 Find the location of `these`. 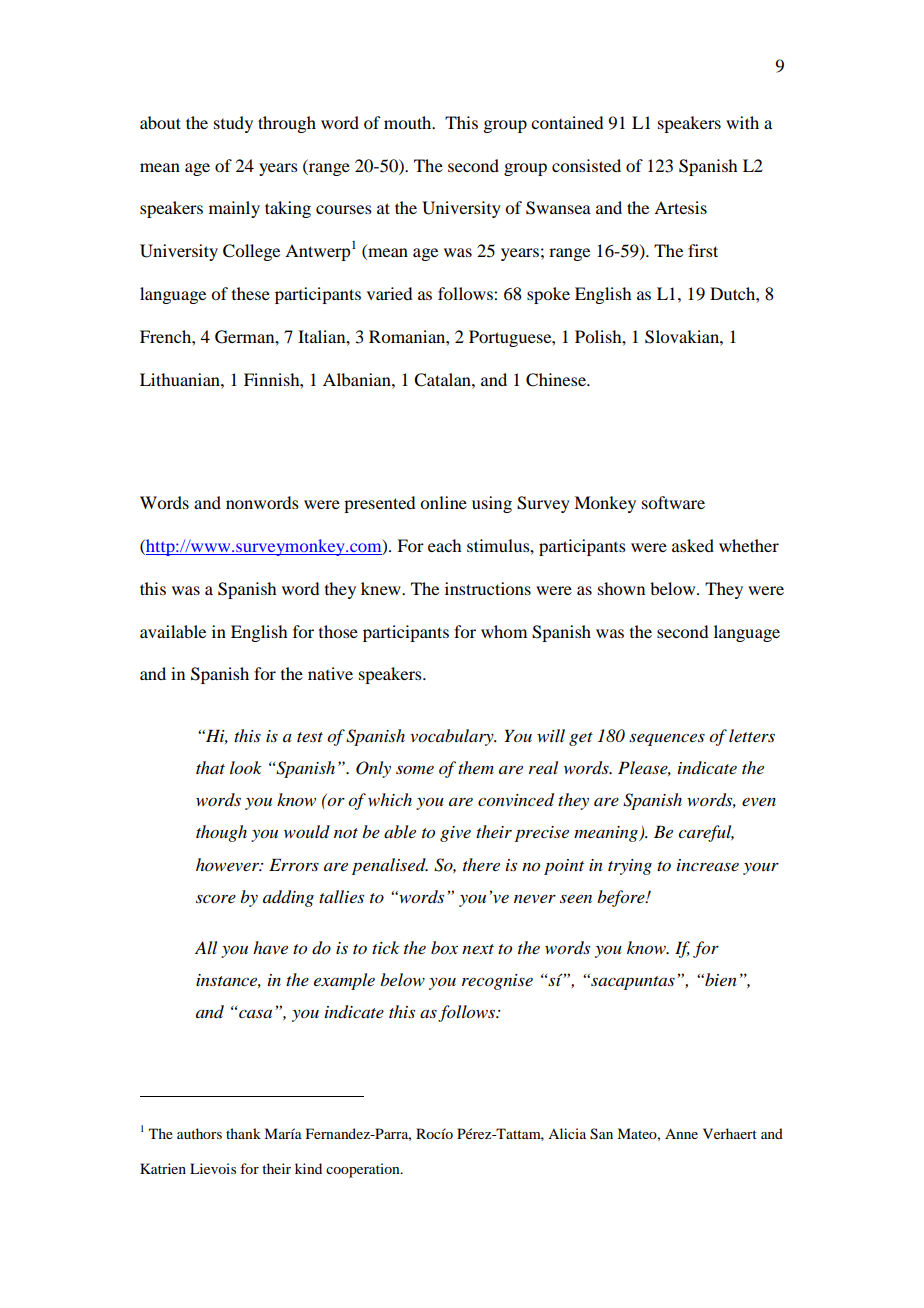

these is located at coordinates (251, 293).
